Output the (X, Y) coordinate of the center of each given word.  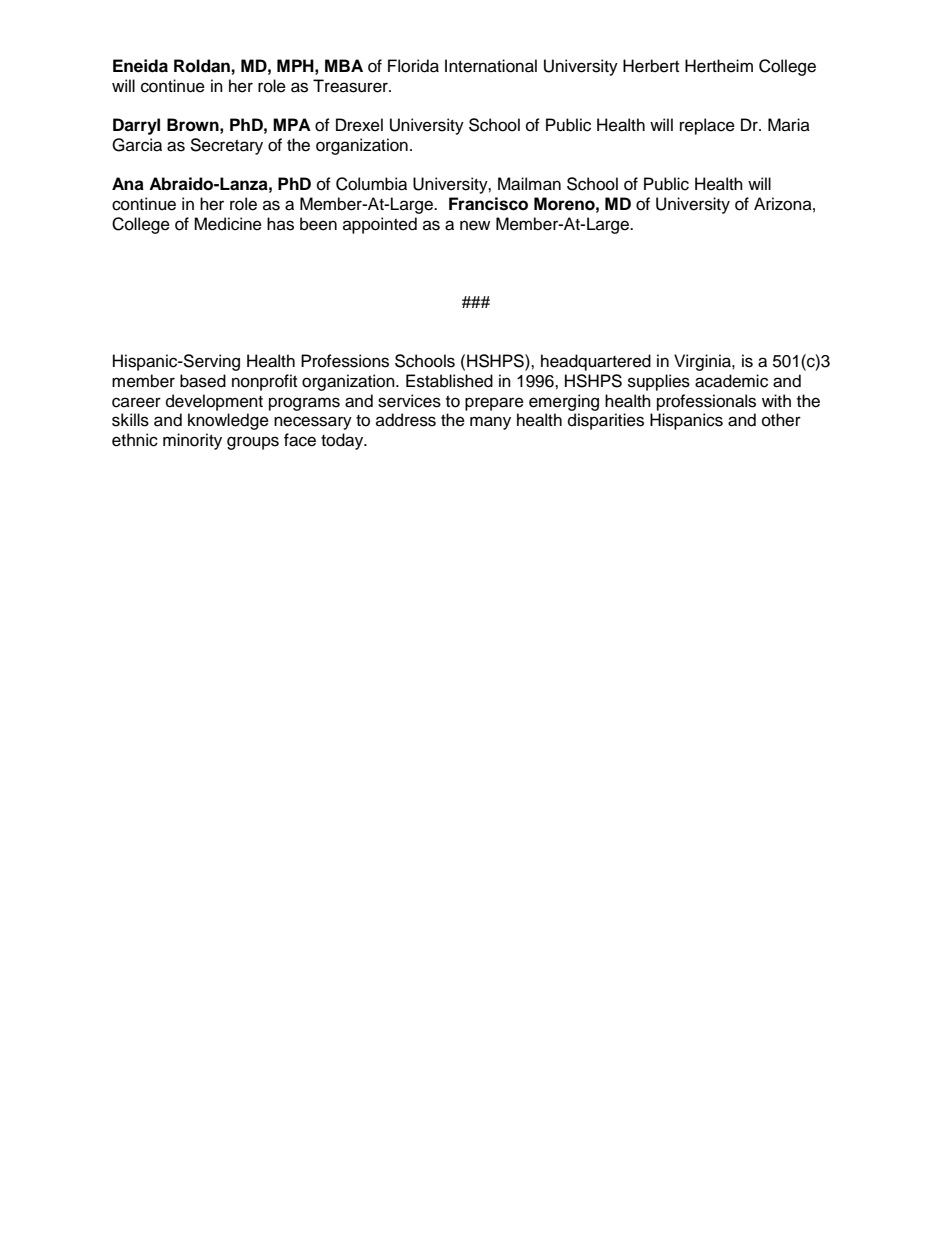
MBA (344, 65)
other (781, 420)
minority (192, 441)
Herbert (651, 66)
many (490, 423)
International (491, 66)
